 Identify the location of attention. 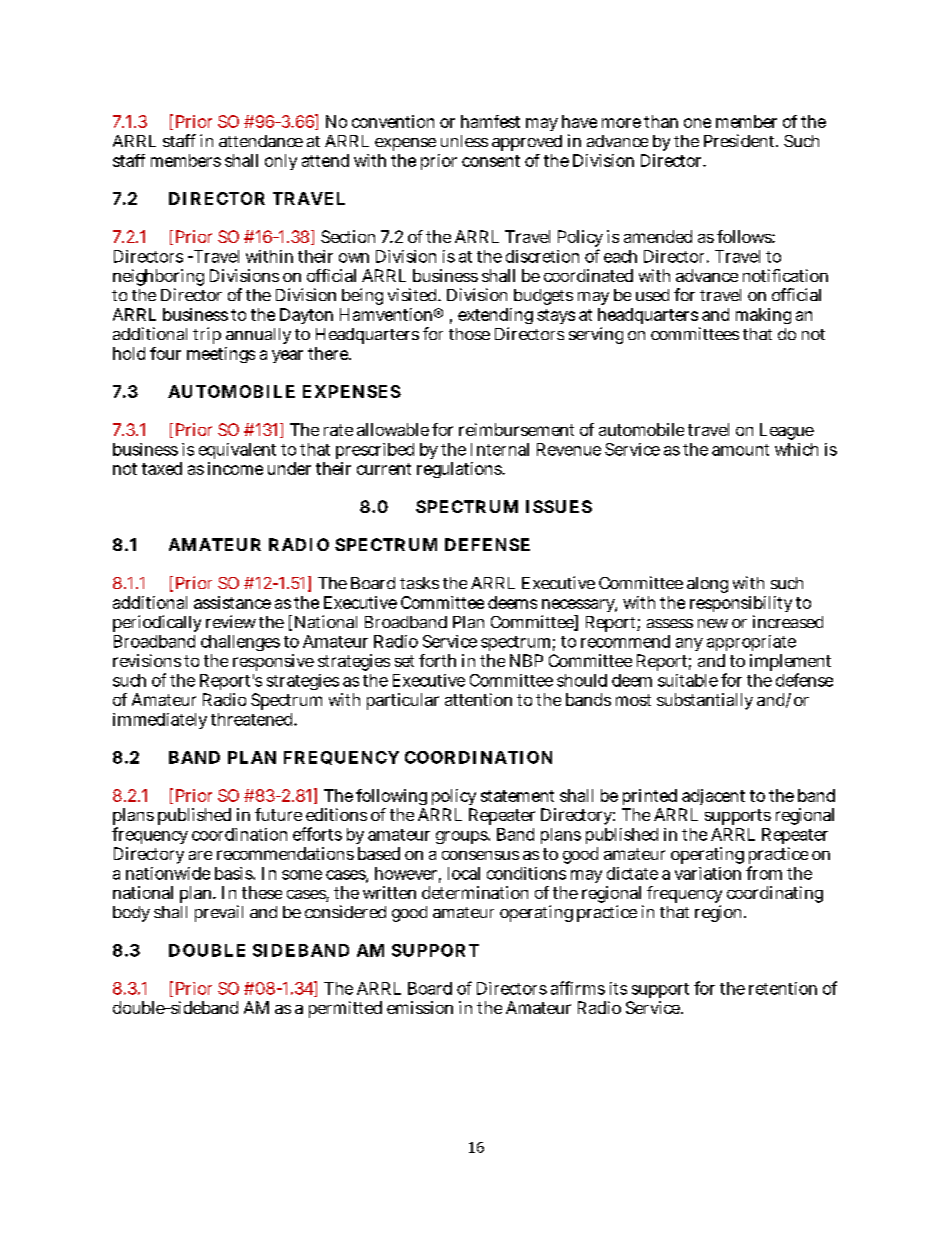
(478, 699).
